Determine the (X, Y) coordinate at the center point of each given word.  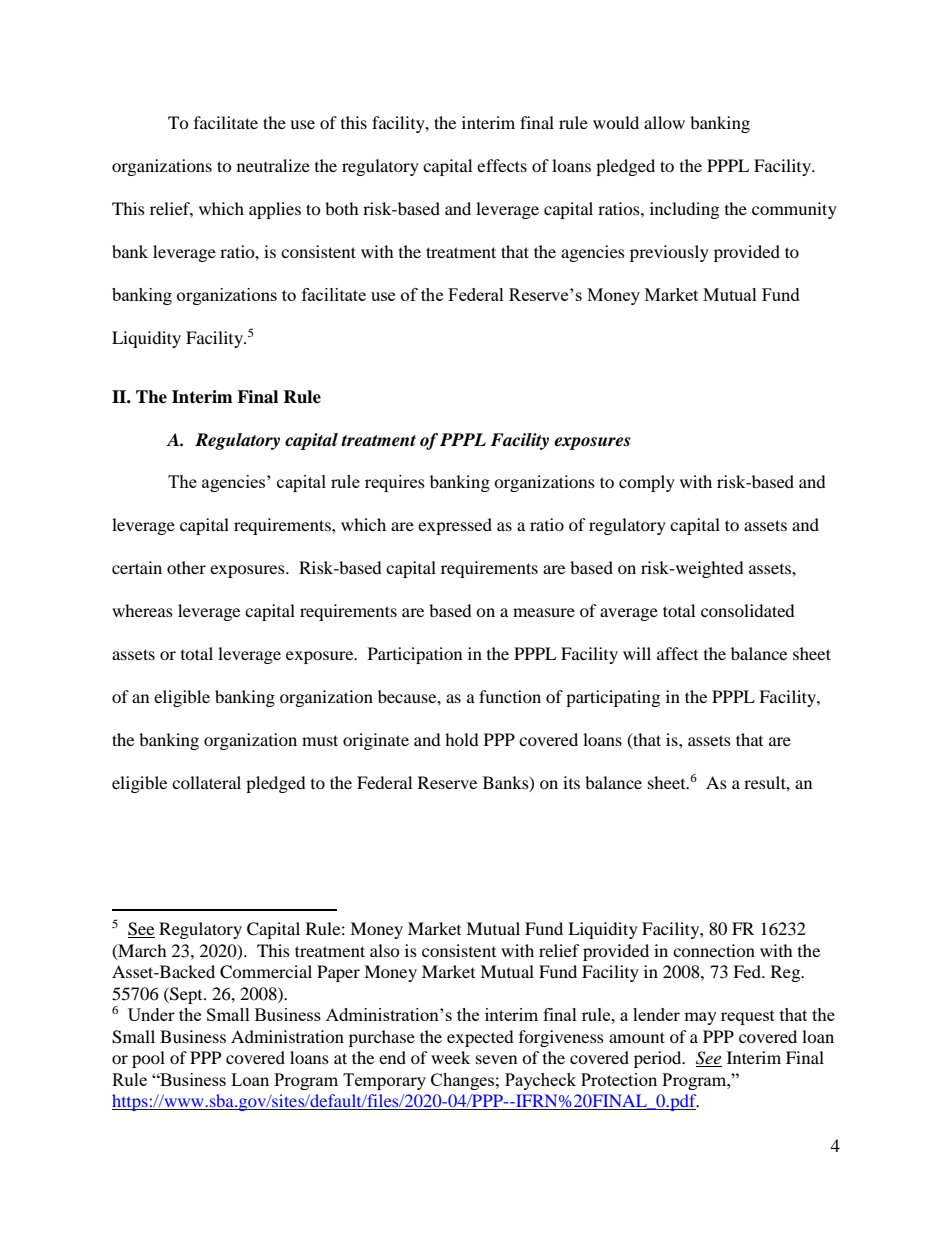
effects (502, 165)
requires (395, 483)
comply (647, 483)
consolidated (748, 610)
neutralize (273, 165)
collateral (206, 782)
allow (664, 122)
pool (148, 1059)
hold (462, 739)
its (571, 782)
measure (544, 612)
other (186, 567)
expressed (455, 526)
